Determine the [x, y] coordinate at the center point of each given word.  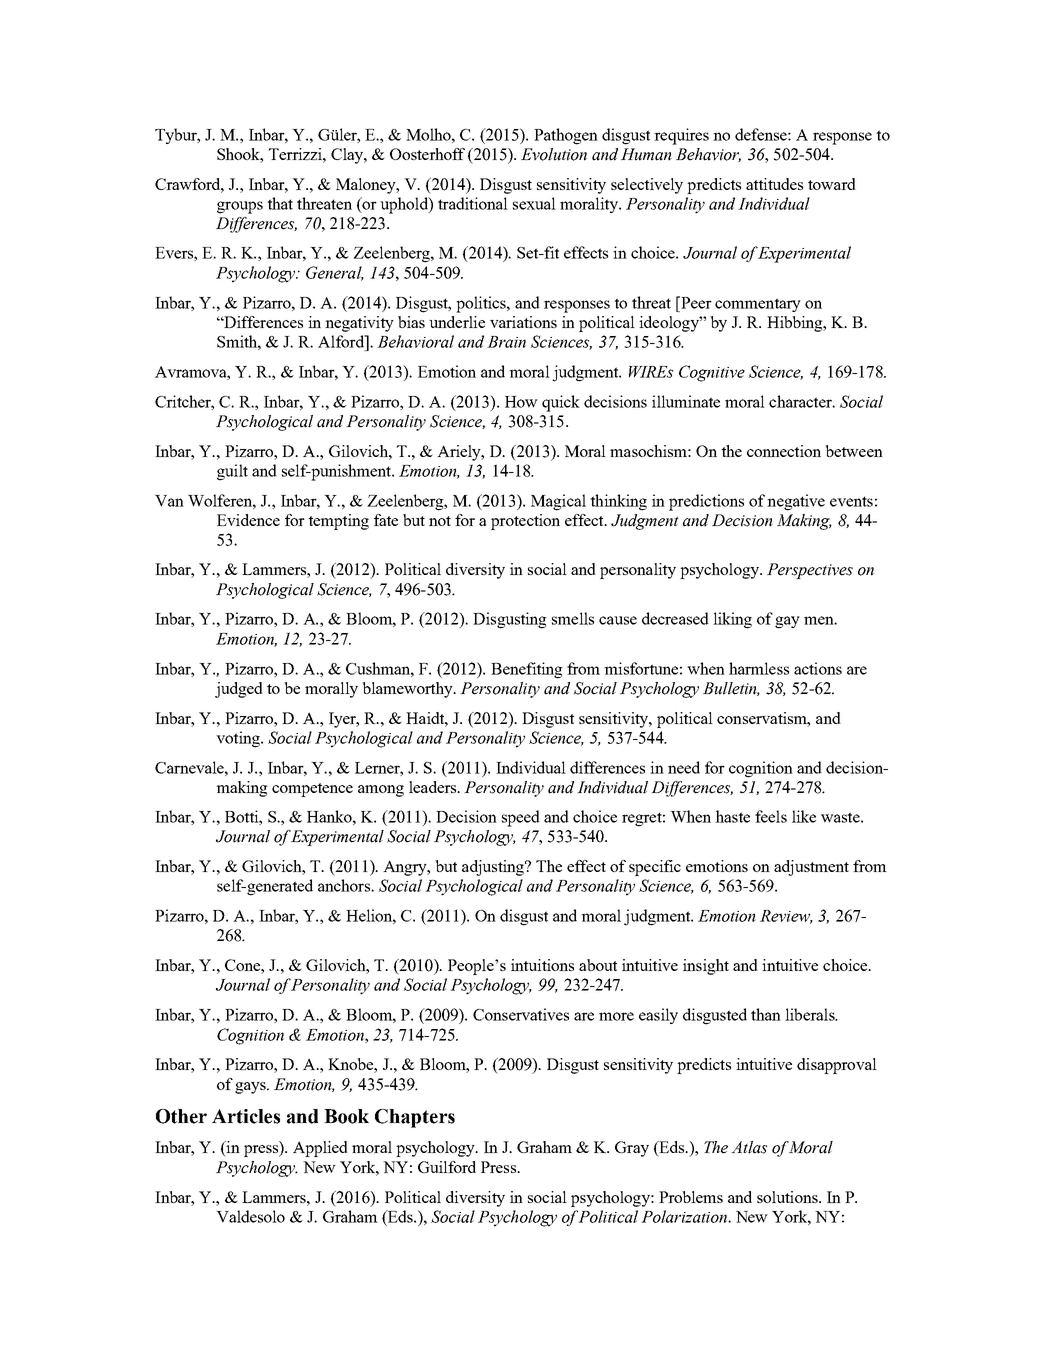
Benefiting [527, 670]
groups [240, 207]
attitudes [774, 184]
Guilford [447, 1167]
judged [239, 690]
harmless [759, 668]
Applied [320, 1149]
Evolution [554, 154]
